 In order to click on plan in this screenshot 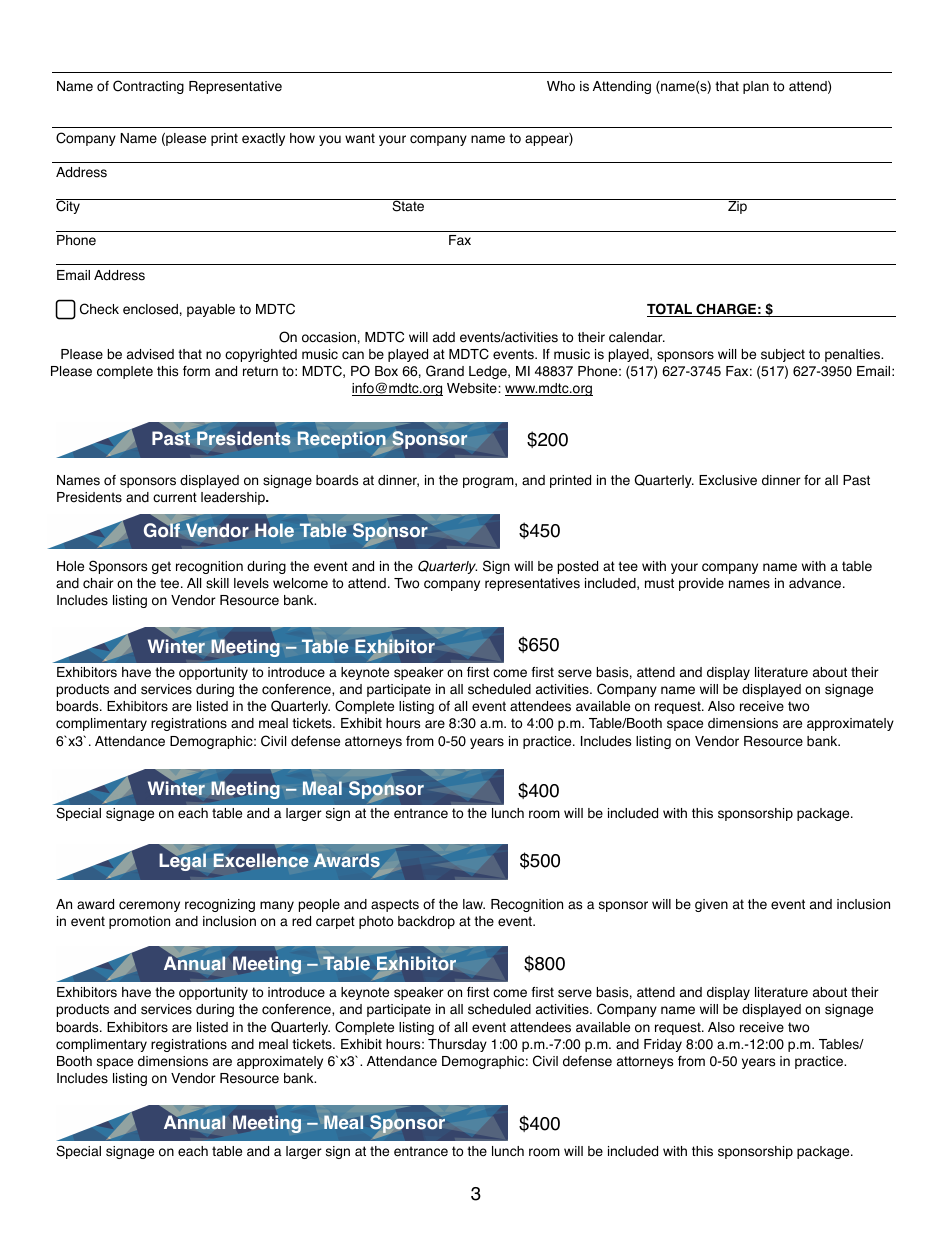, I will do `click(756, 87)`.
